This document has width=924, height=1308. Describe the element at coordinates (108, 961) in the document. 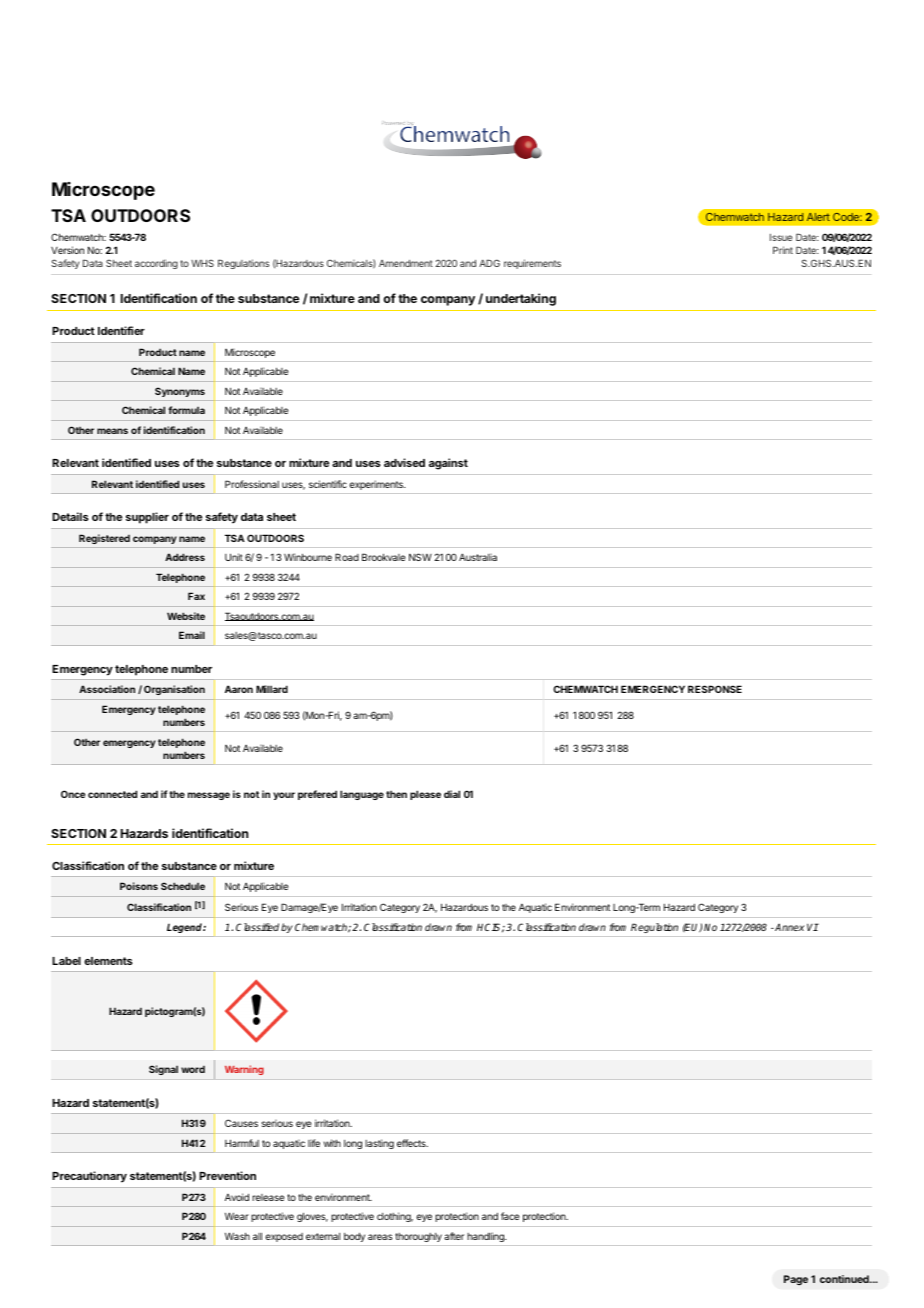

I see `elements` at that location.
